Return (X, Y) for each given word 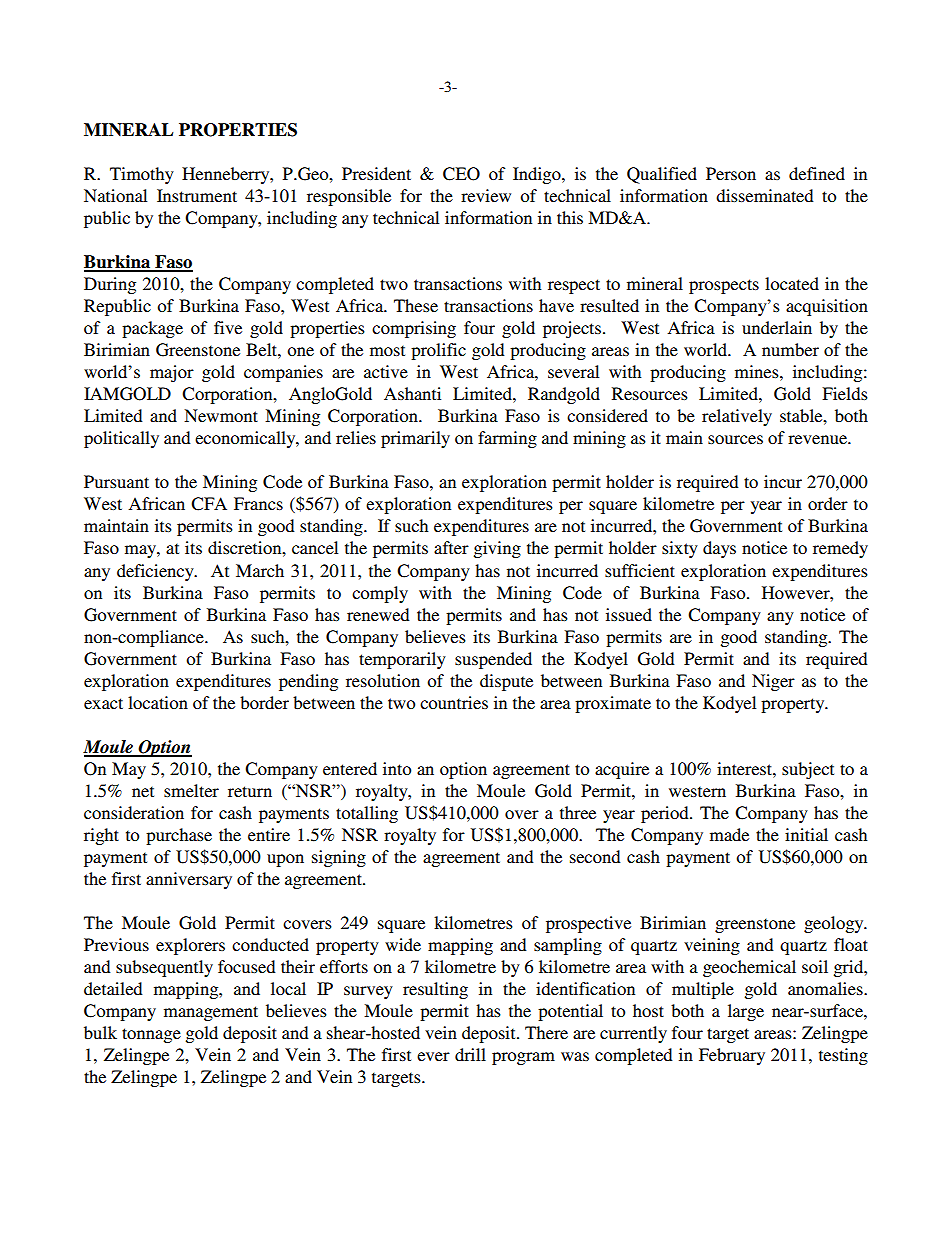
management (211, 1013)
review (486, 195)
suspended (493, 660)
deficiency (156, 572)
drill (470, 1054)
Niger (773, 682)
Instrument (197, 195)
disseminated (764, 195)
